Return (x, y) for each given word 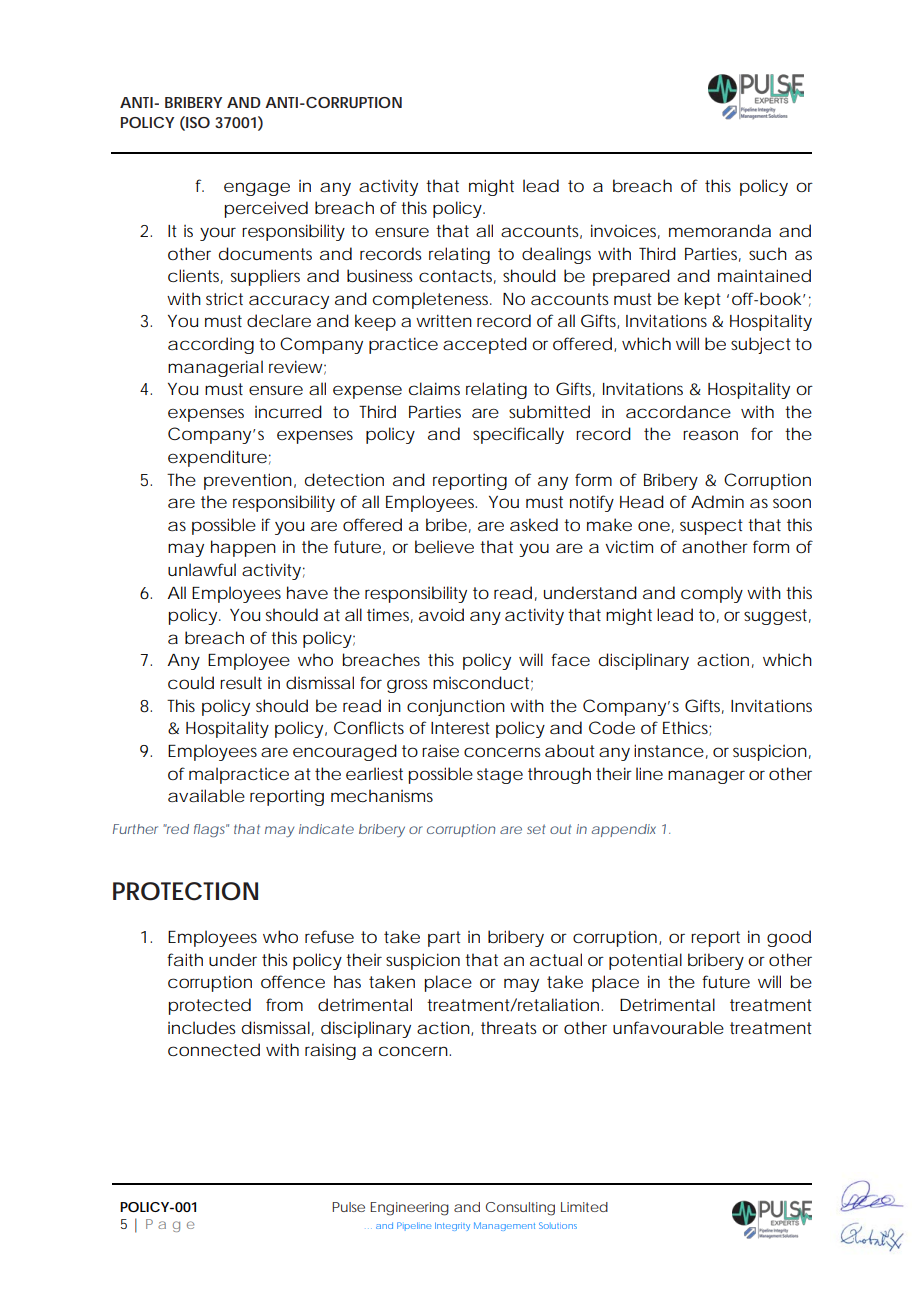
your (218, 234)
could (191, 682)
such (768, 253)
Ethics (687, 728)
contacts (457, 277)
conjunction (456, 707)
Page (170, 1225)
